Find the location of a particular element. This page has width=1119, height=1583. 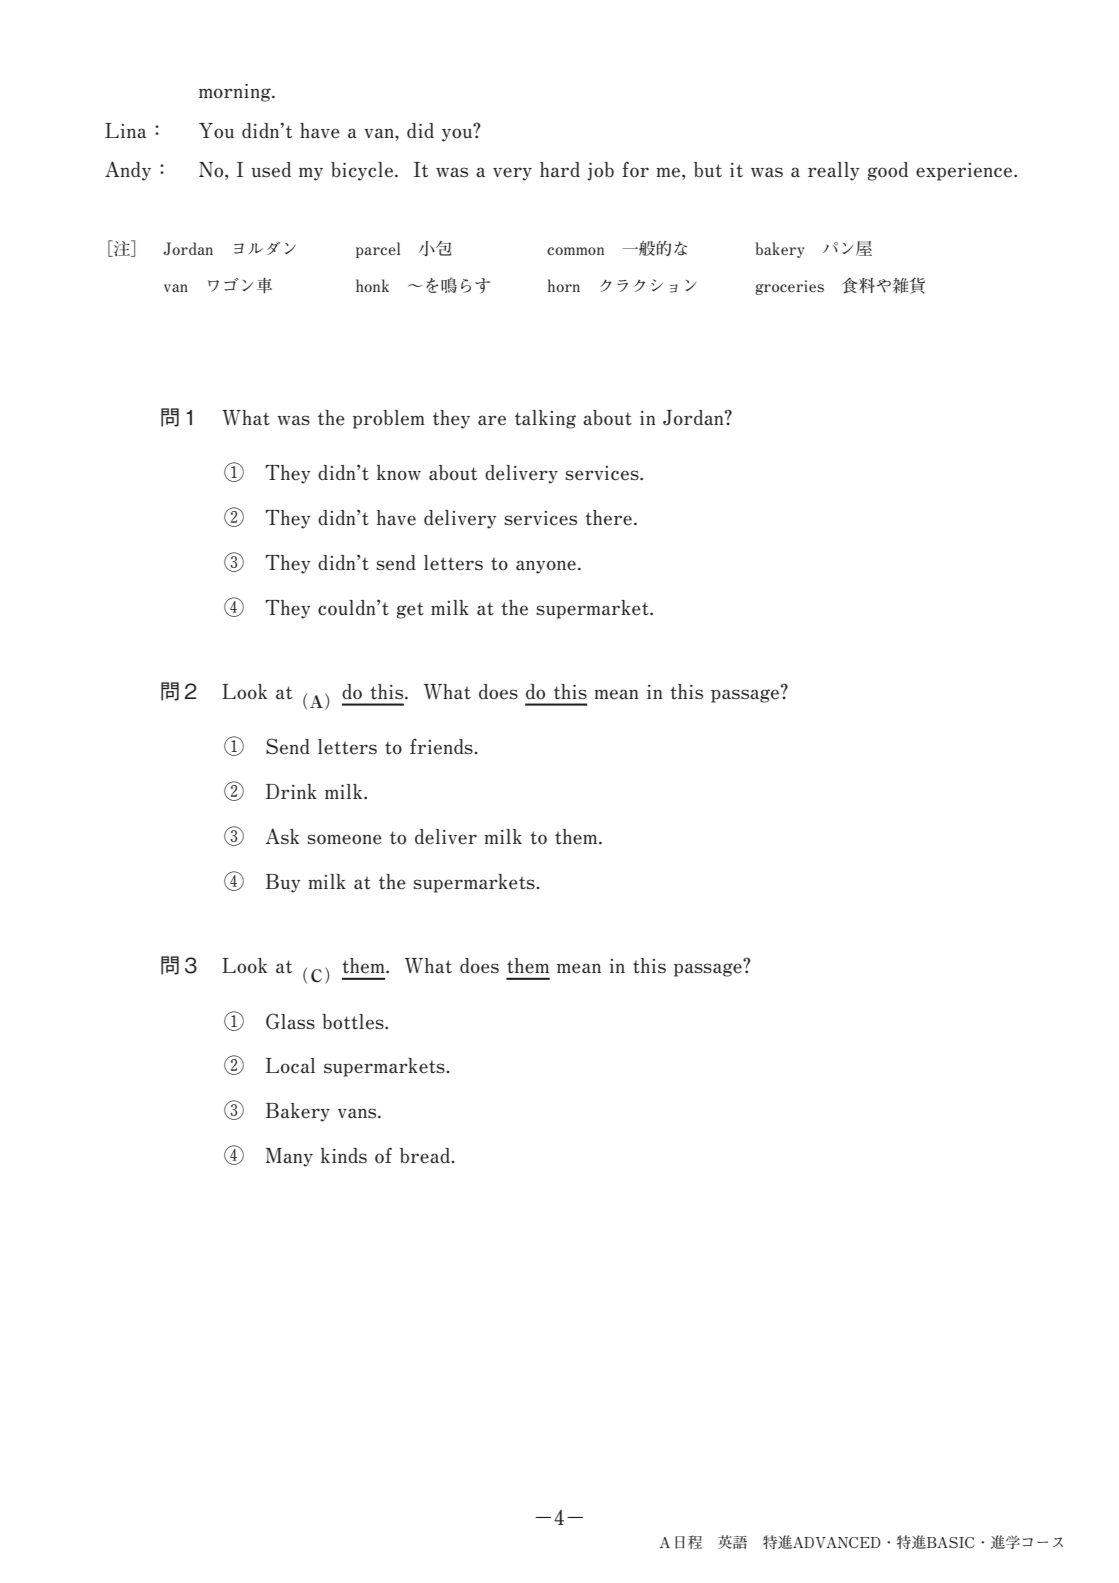

bread is located at coordinates (426, 1156).
